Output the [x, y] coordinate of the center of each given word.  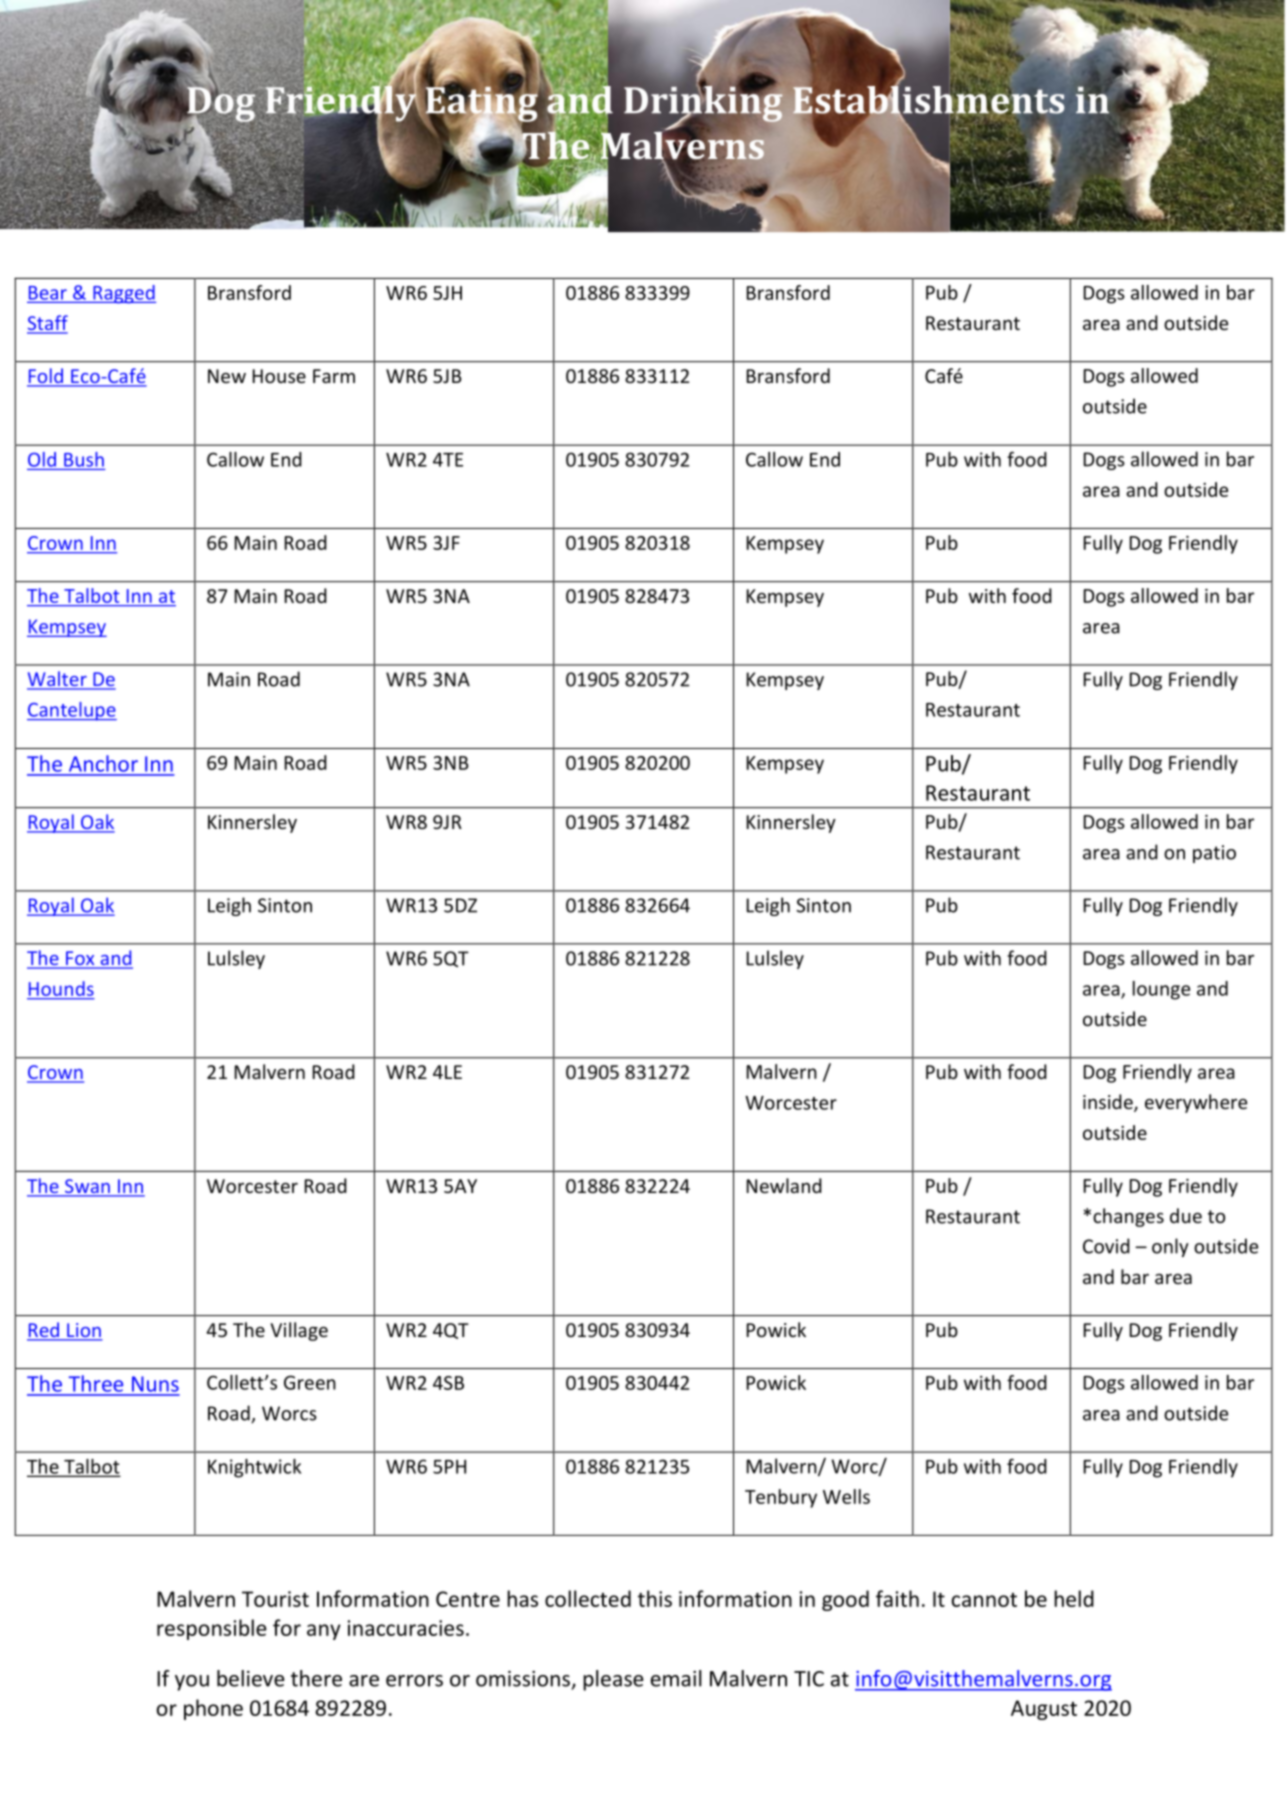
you [192, 1683]
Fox [80, 959]
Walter [58, 680]
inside [1109, 1103]
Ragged [123, 294]
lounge [1161, 990]
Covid [1106, 1246]
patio [1214, 854]
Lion [84, 1331]
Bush [84, 459]
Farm [334, 376]
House [279, 376]
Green [310, 1382]
